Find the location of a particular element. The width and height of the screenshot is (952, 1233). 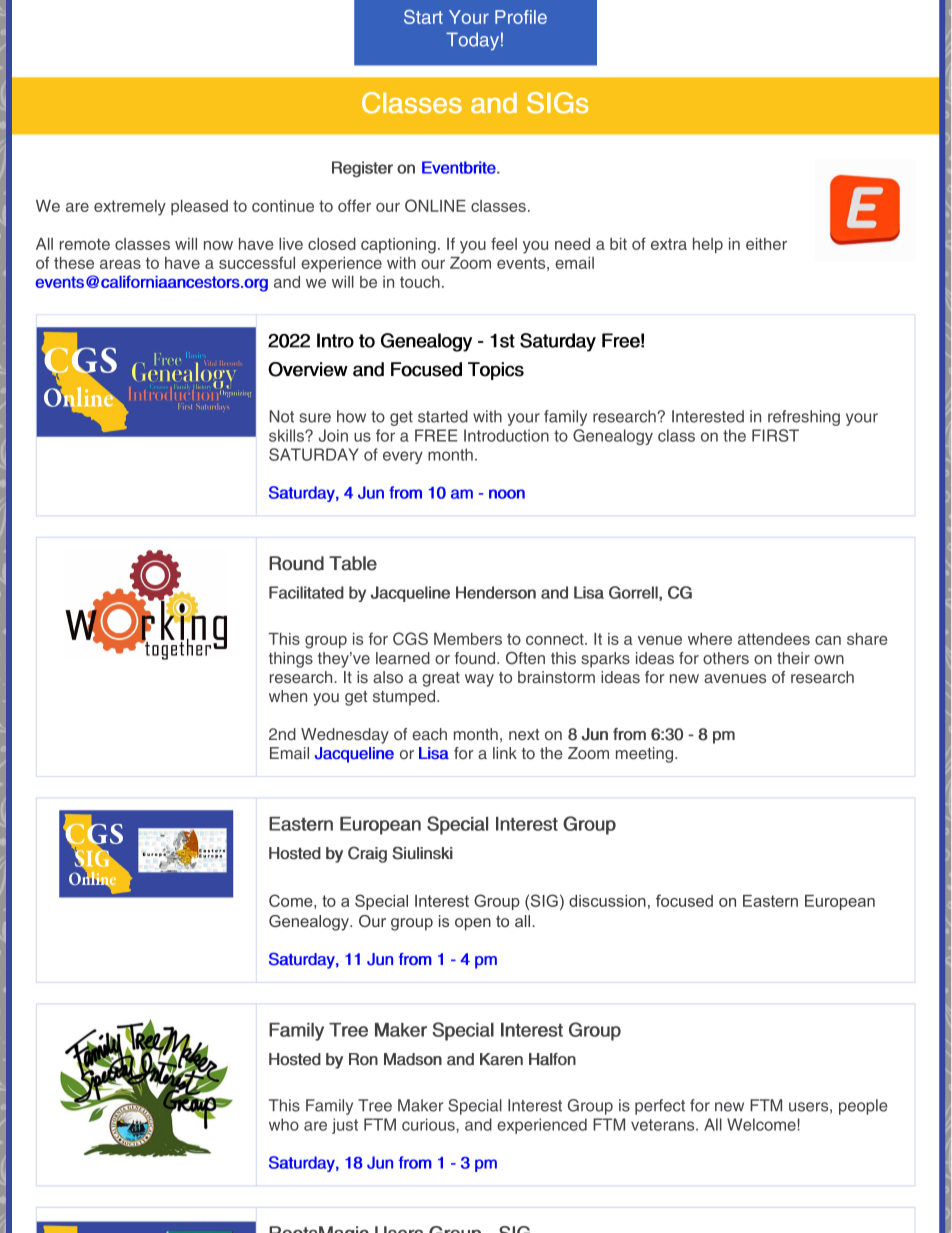

Round is located at coordinates (296, 563).
